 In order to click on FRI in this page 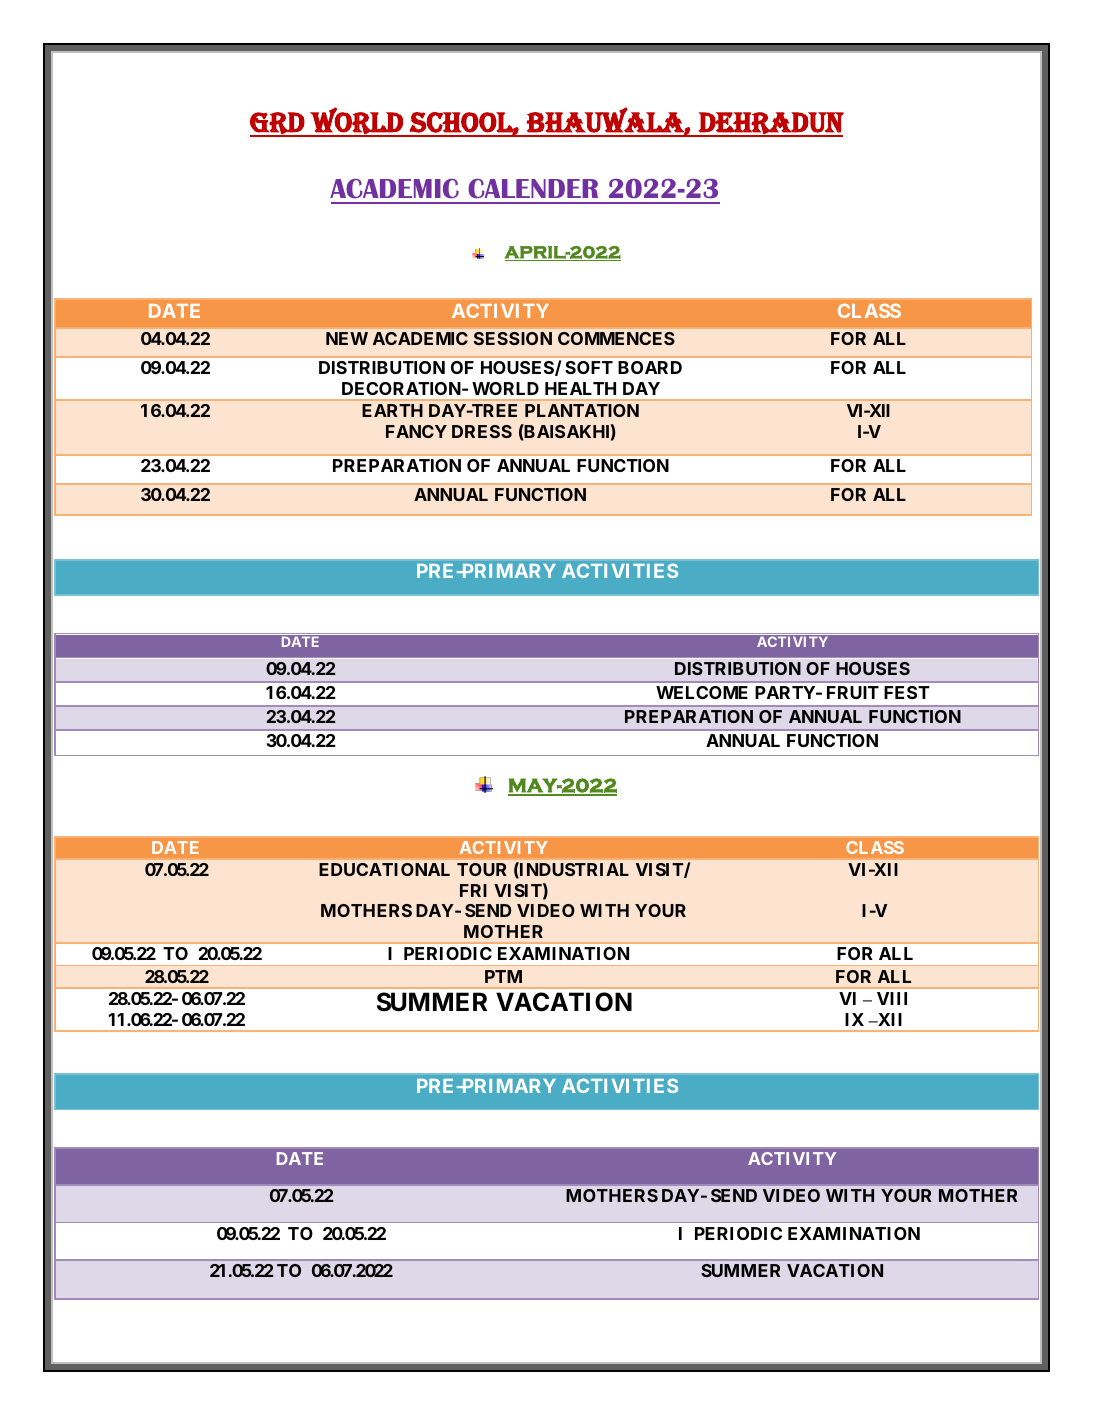, I will do `click(473, 890)`.
